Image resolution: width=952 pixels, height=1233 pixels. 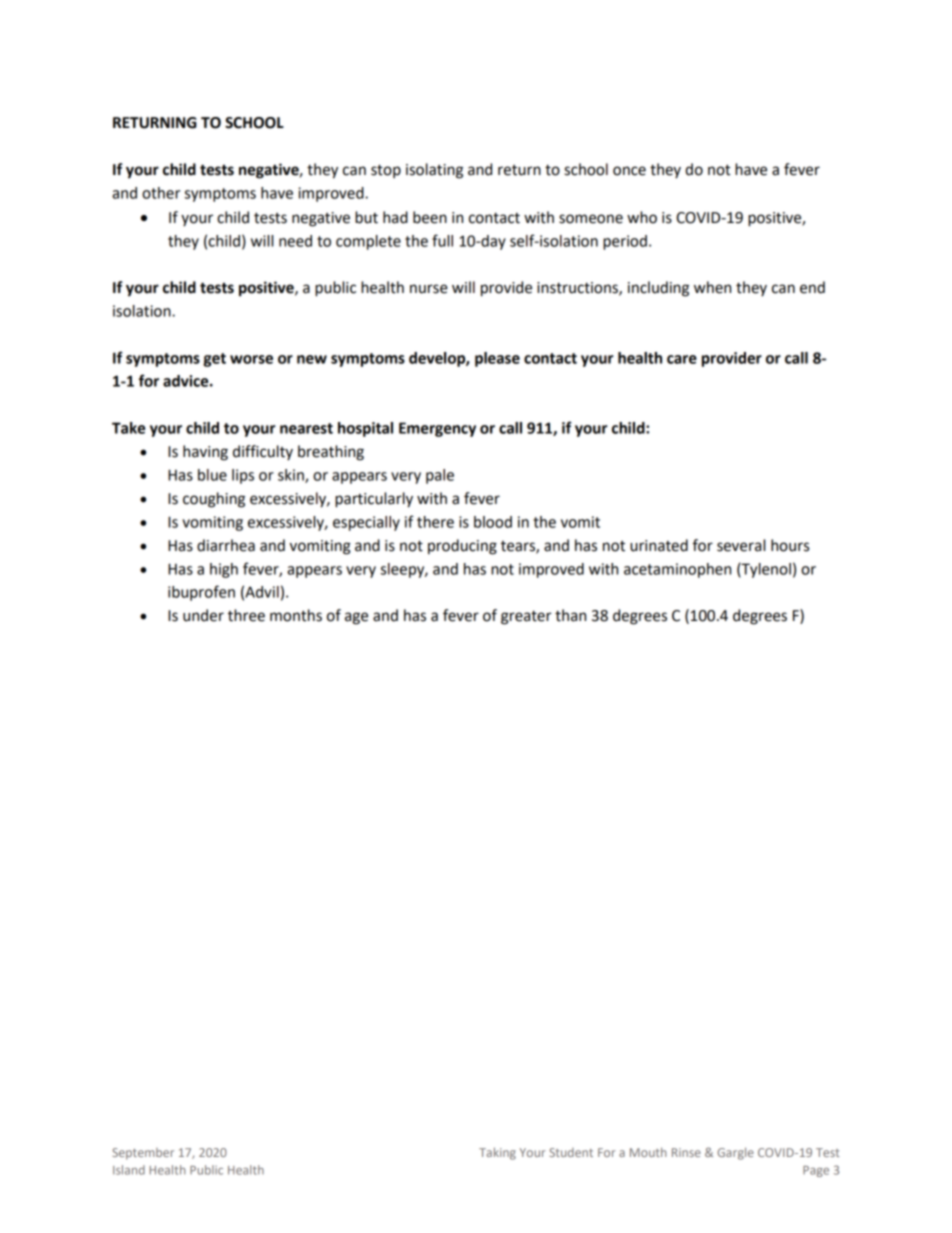 What do you see at coordinates (430, 217) in the screenshot?
I see `been` at bounding box center [430, 217].
